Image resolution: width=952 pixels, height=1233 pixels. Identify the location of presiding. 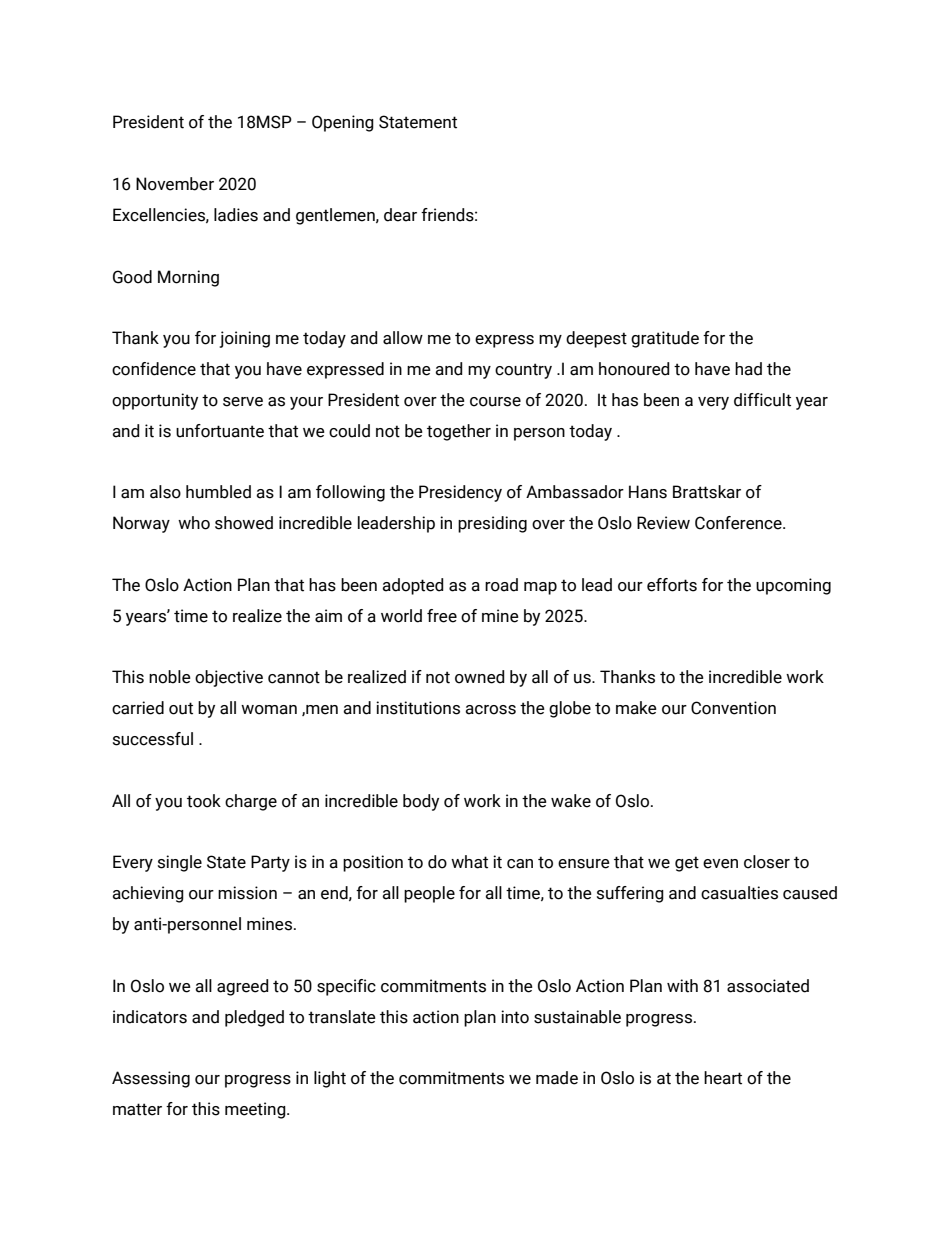
(492, 524).
